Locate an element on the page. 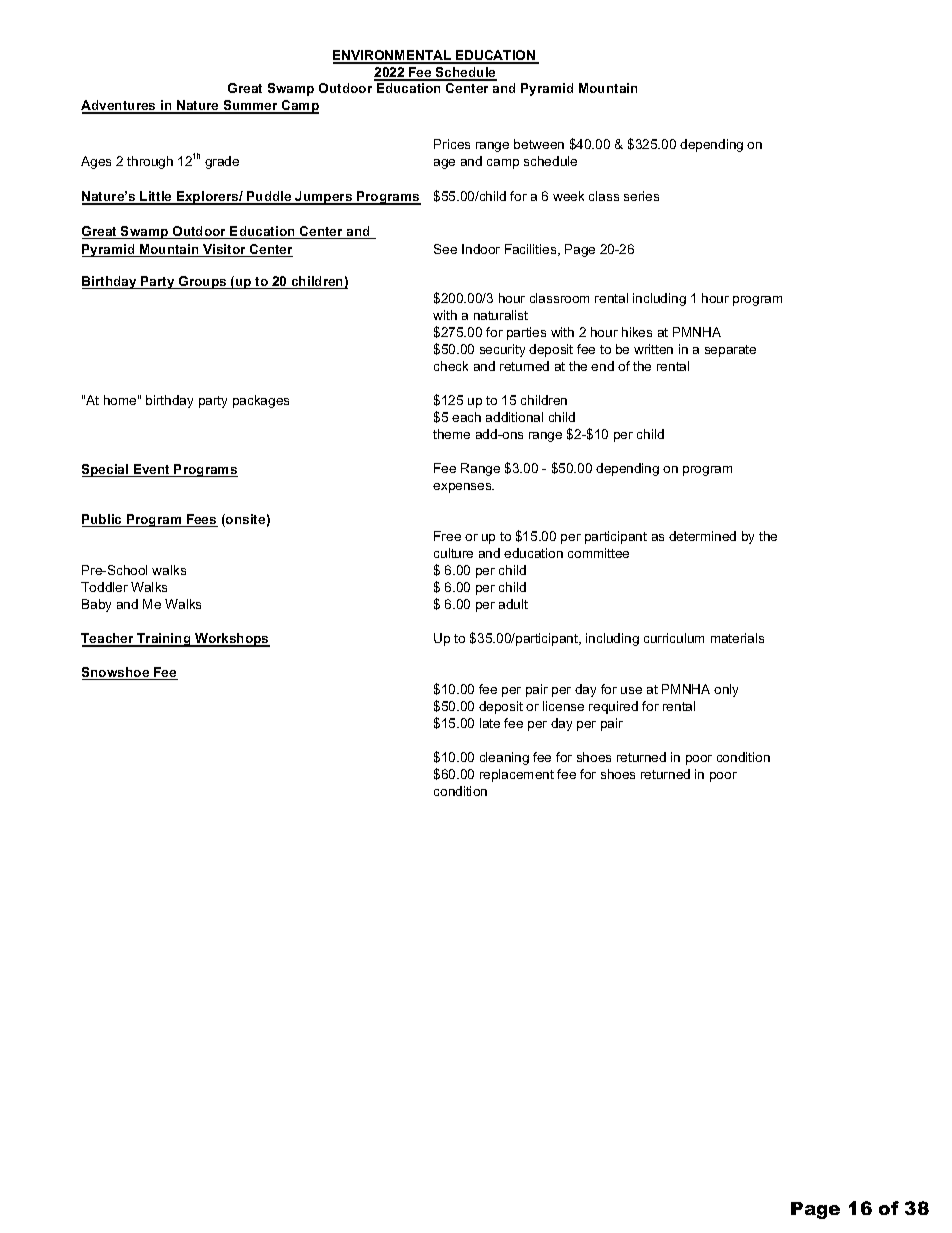 The height and width of the document is (1233, 952). Toddler is located at coordinates (104, 587).
